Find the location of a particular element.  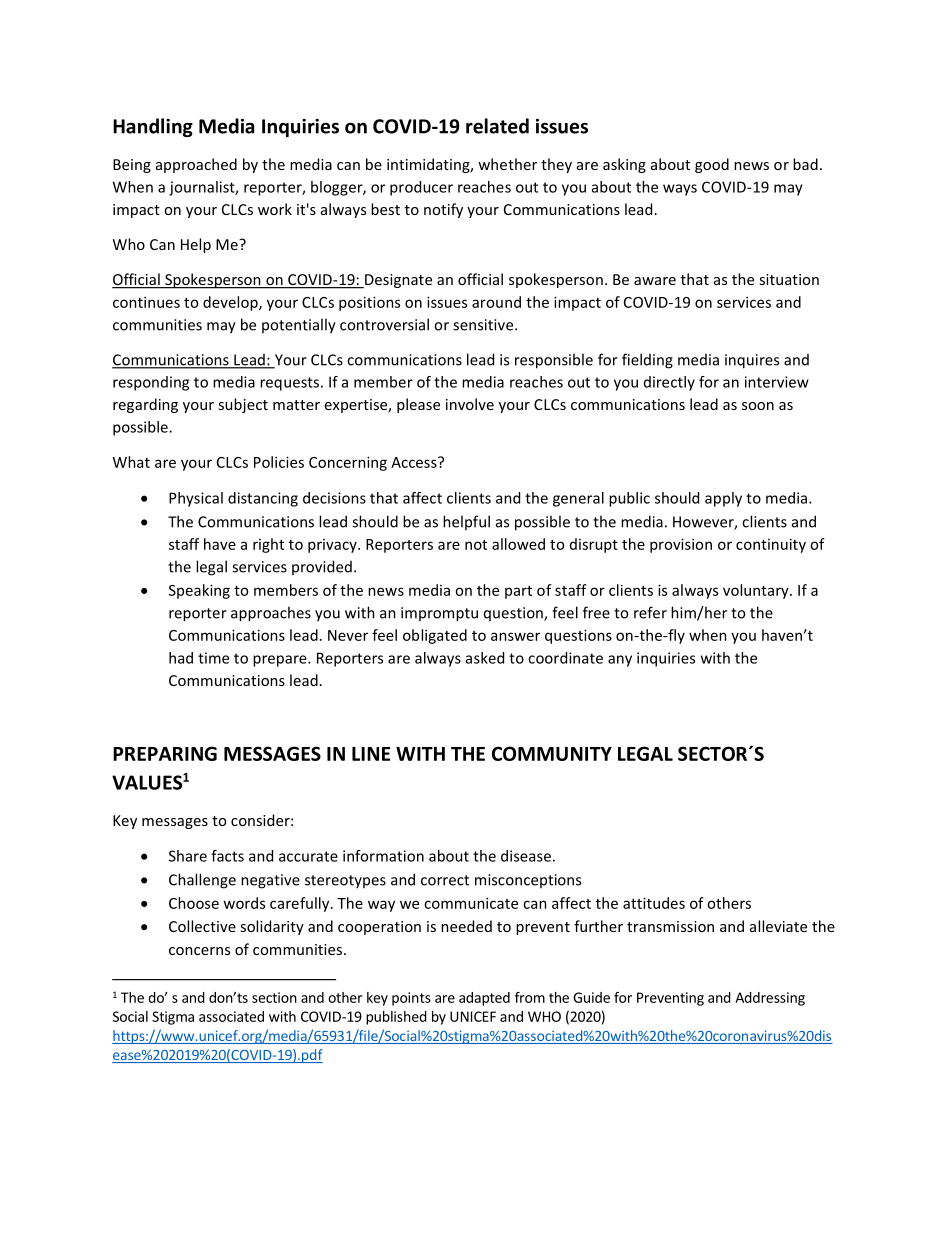

concerns is located at coordinates (199, 951).
